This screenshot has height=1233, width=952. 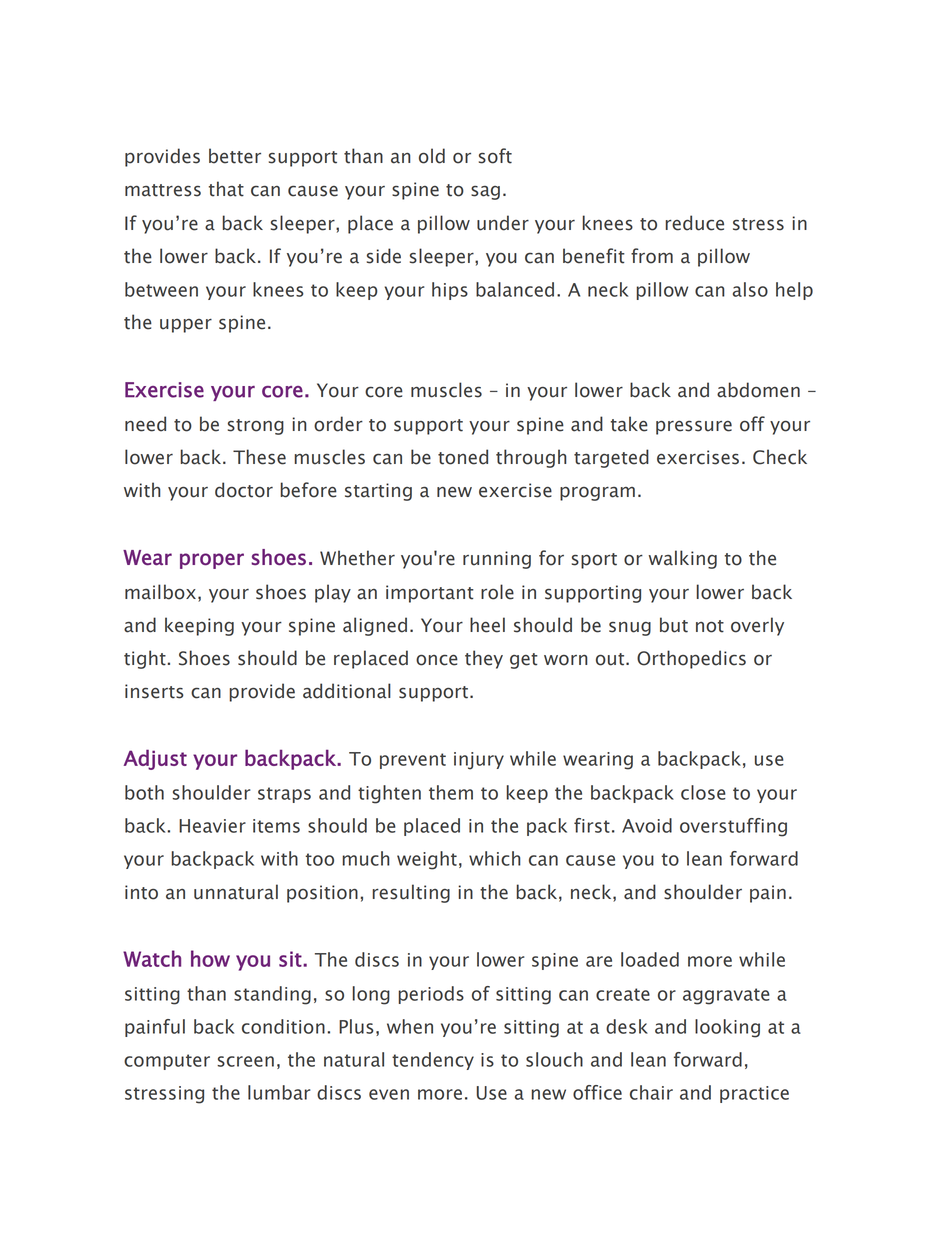 I want to click on that, so click(x=226, y=189).
